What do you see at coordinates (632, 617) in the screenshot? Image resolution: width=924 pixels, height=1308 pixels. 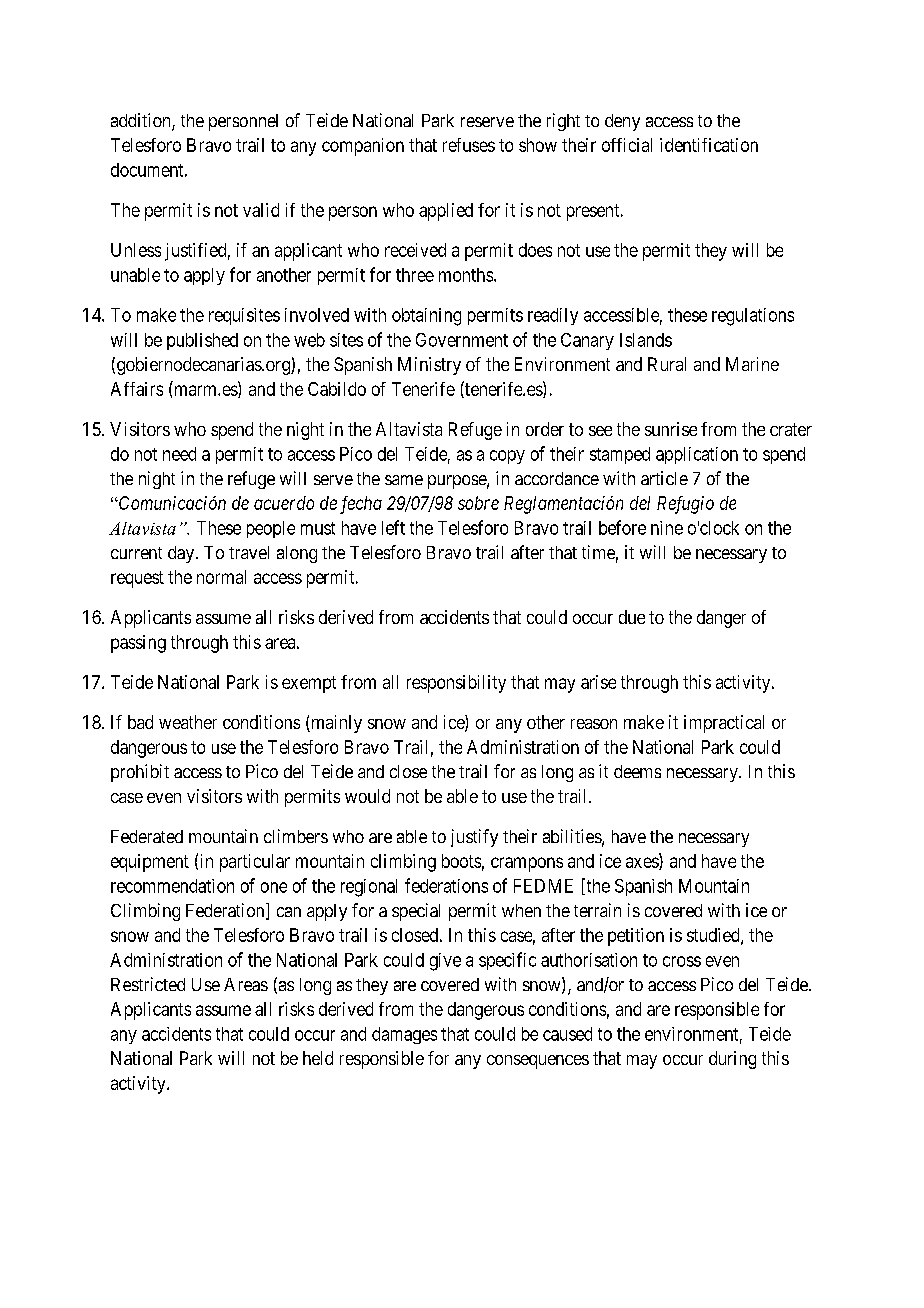 I see `due` at bounding box center [632, 617].
